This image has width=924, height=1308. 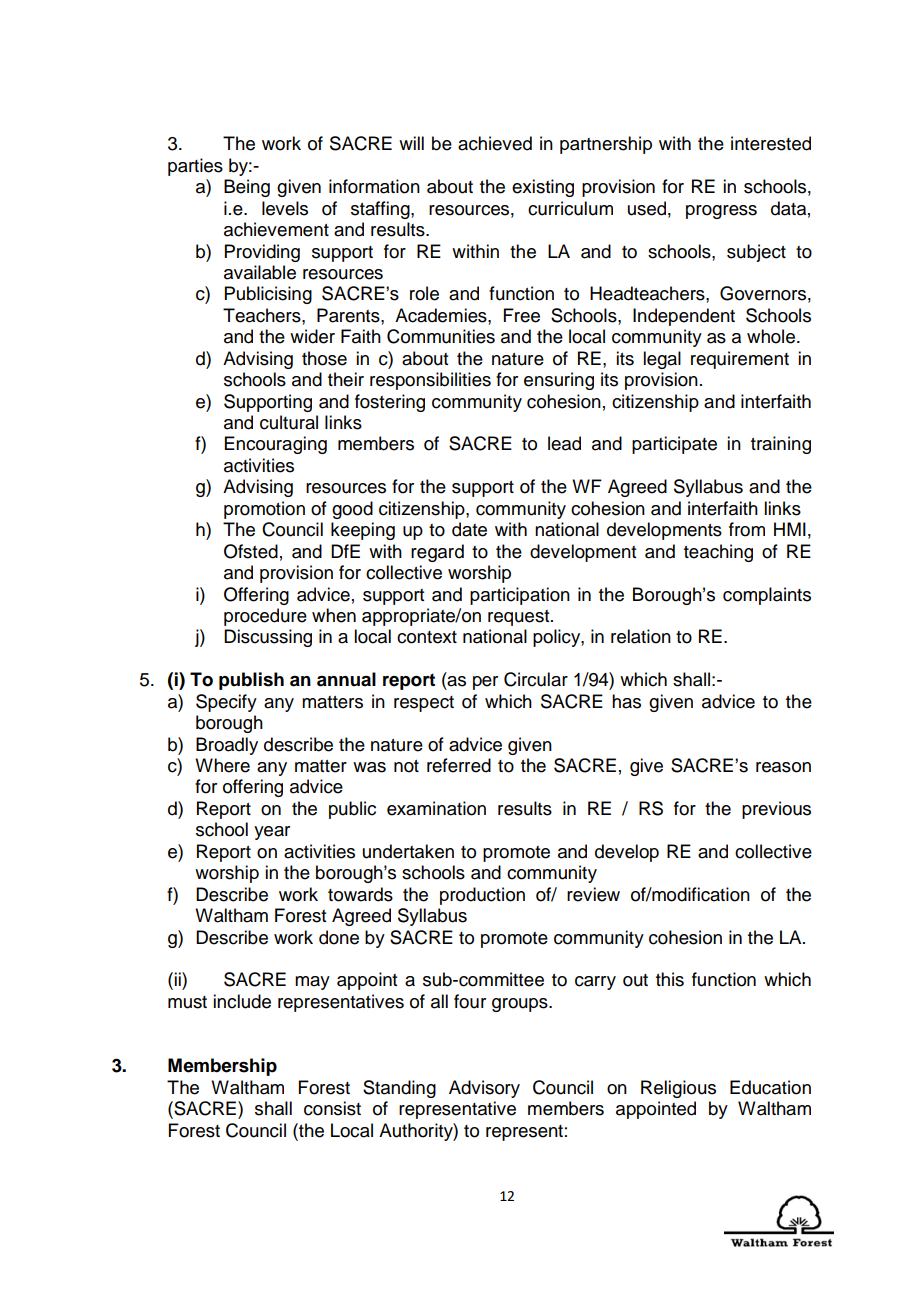 I want to click on reason, so click(x=783, y=767).
